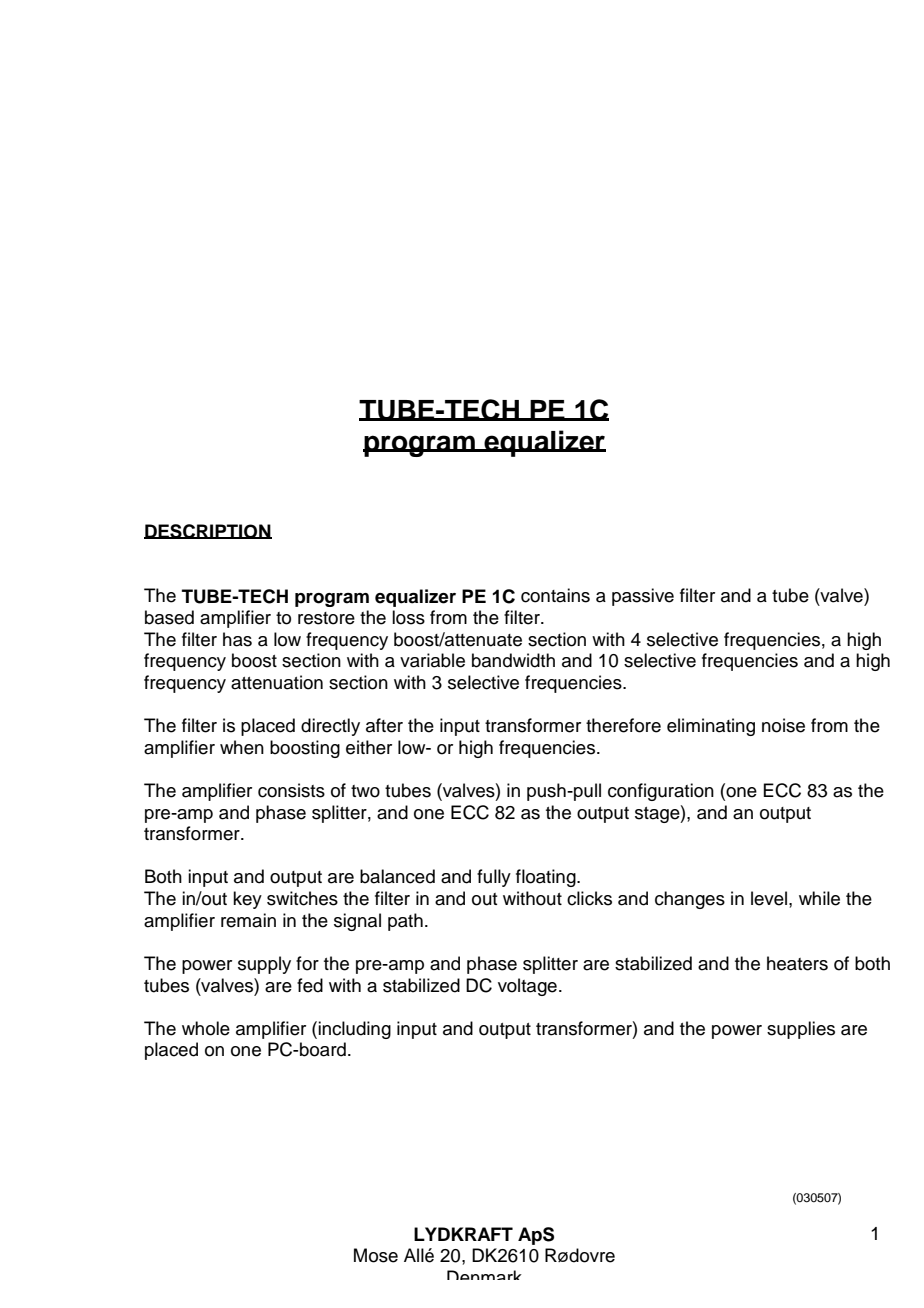  Describe the element at coordinates (661, 792) in the document. I see `configuration` at that location.
